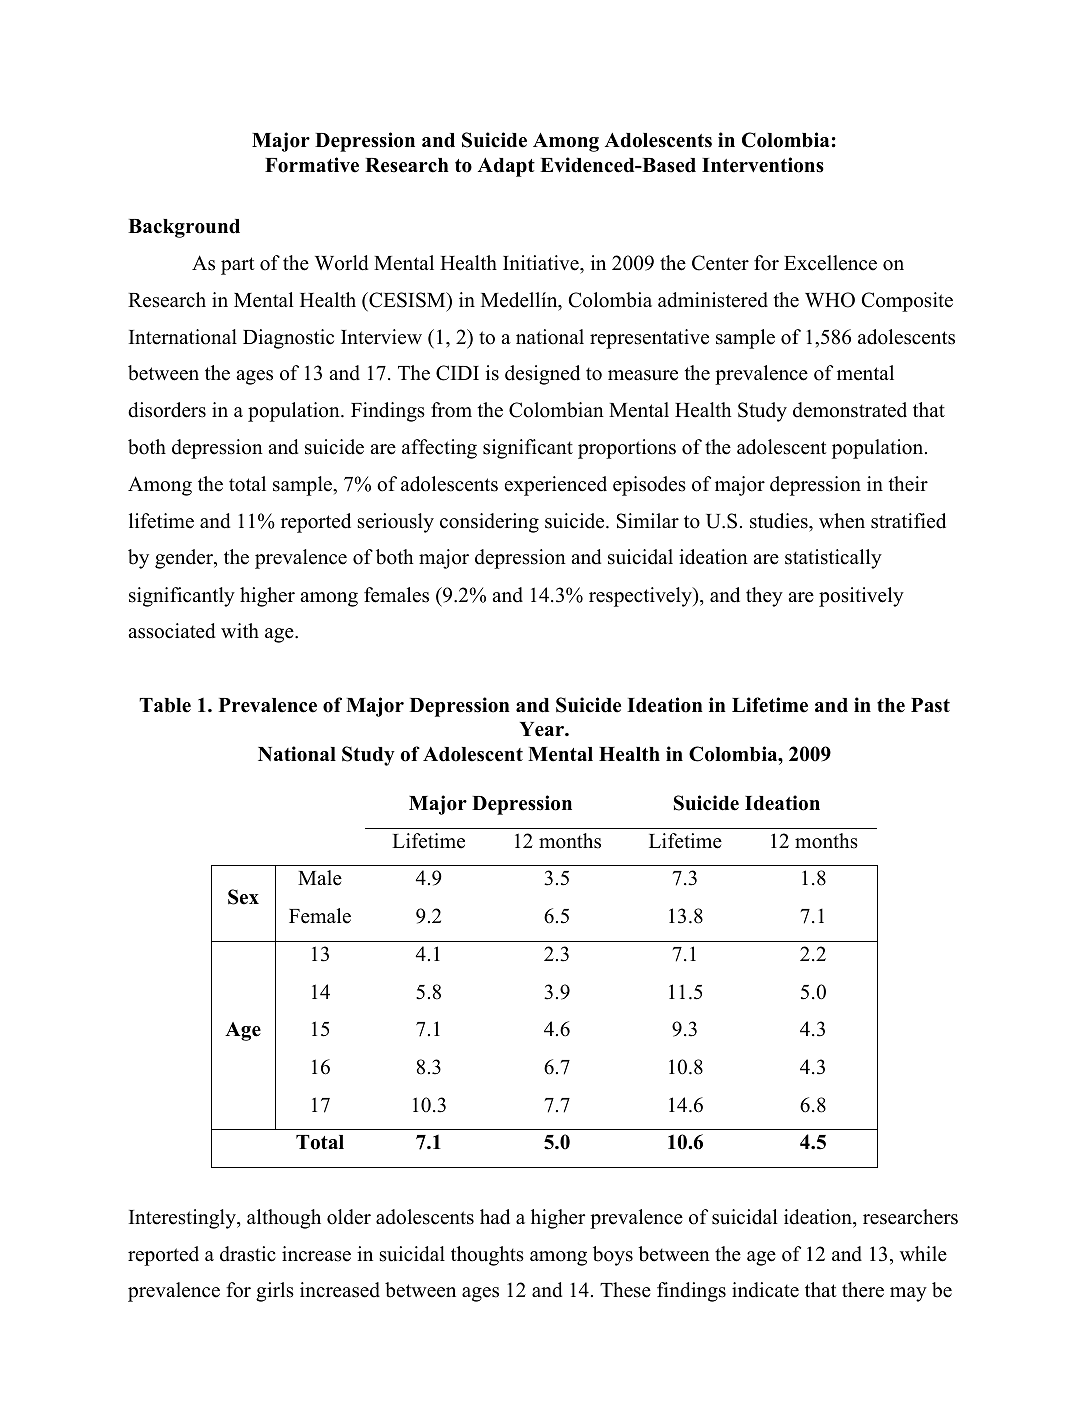 The height and width of the screenshot is (1409, 1089). I want to click on Sex, so click(243, 897).
